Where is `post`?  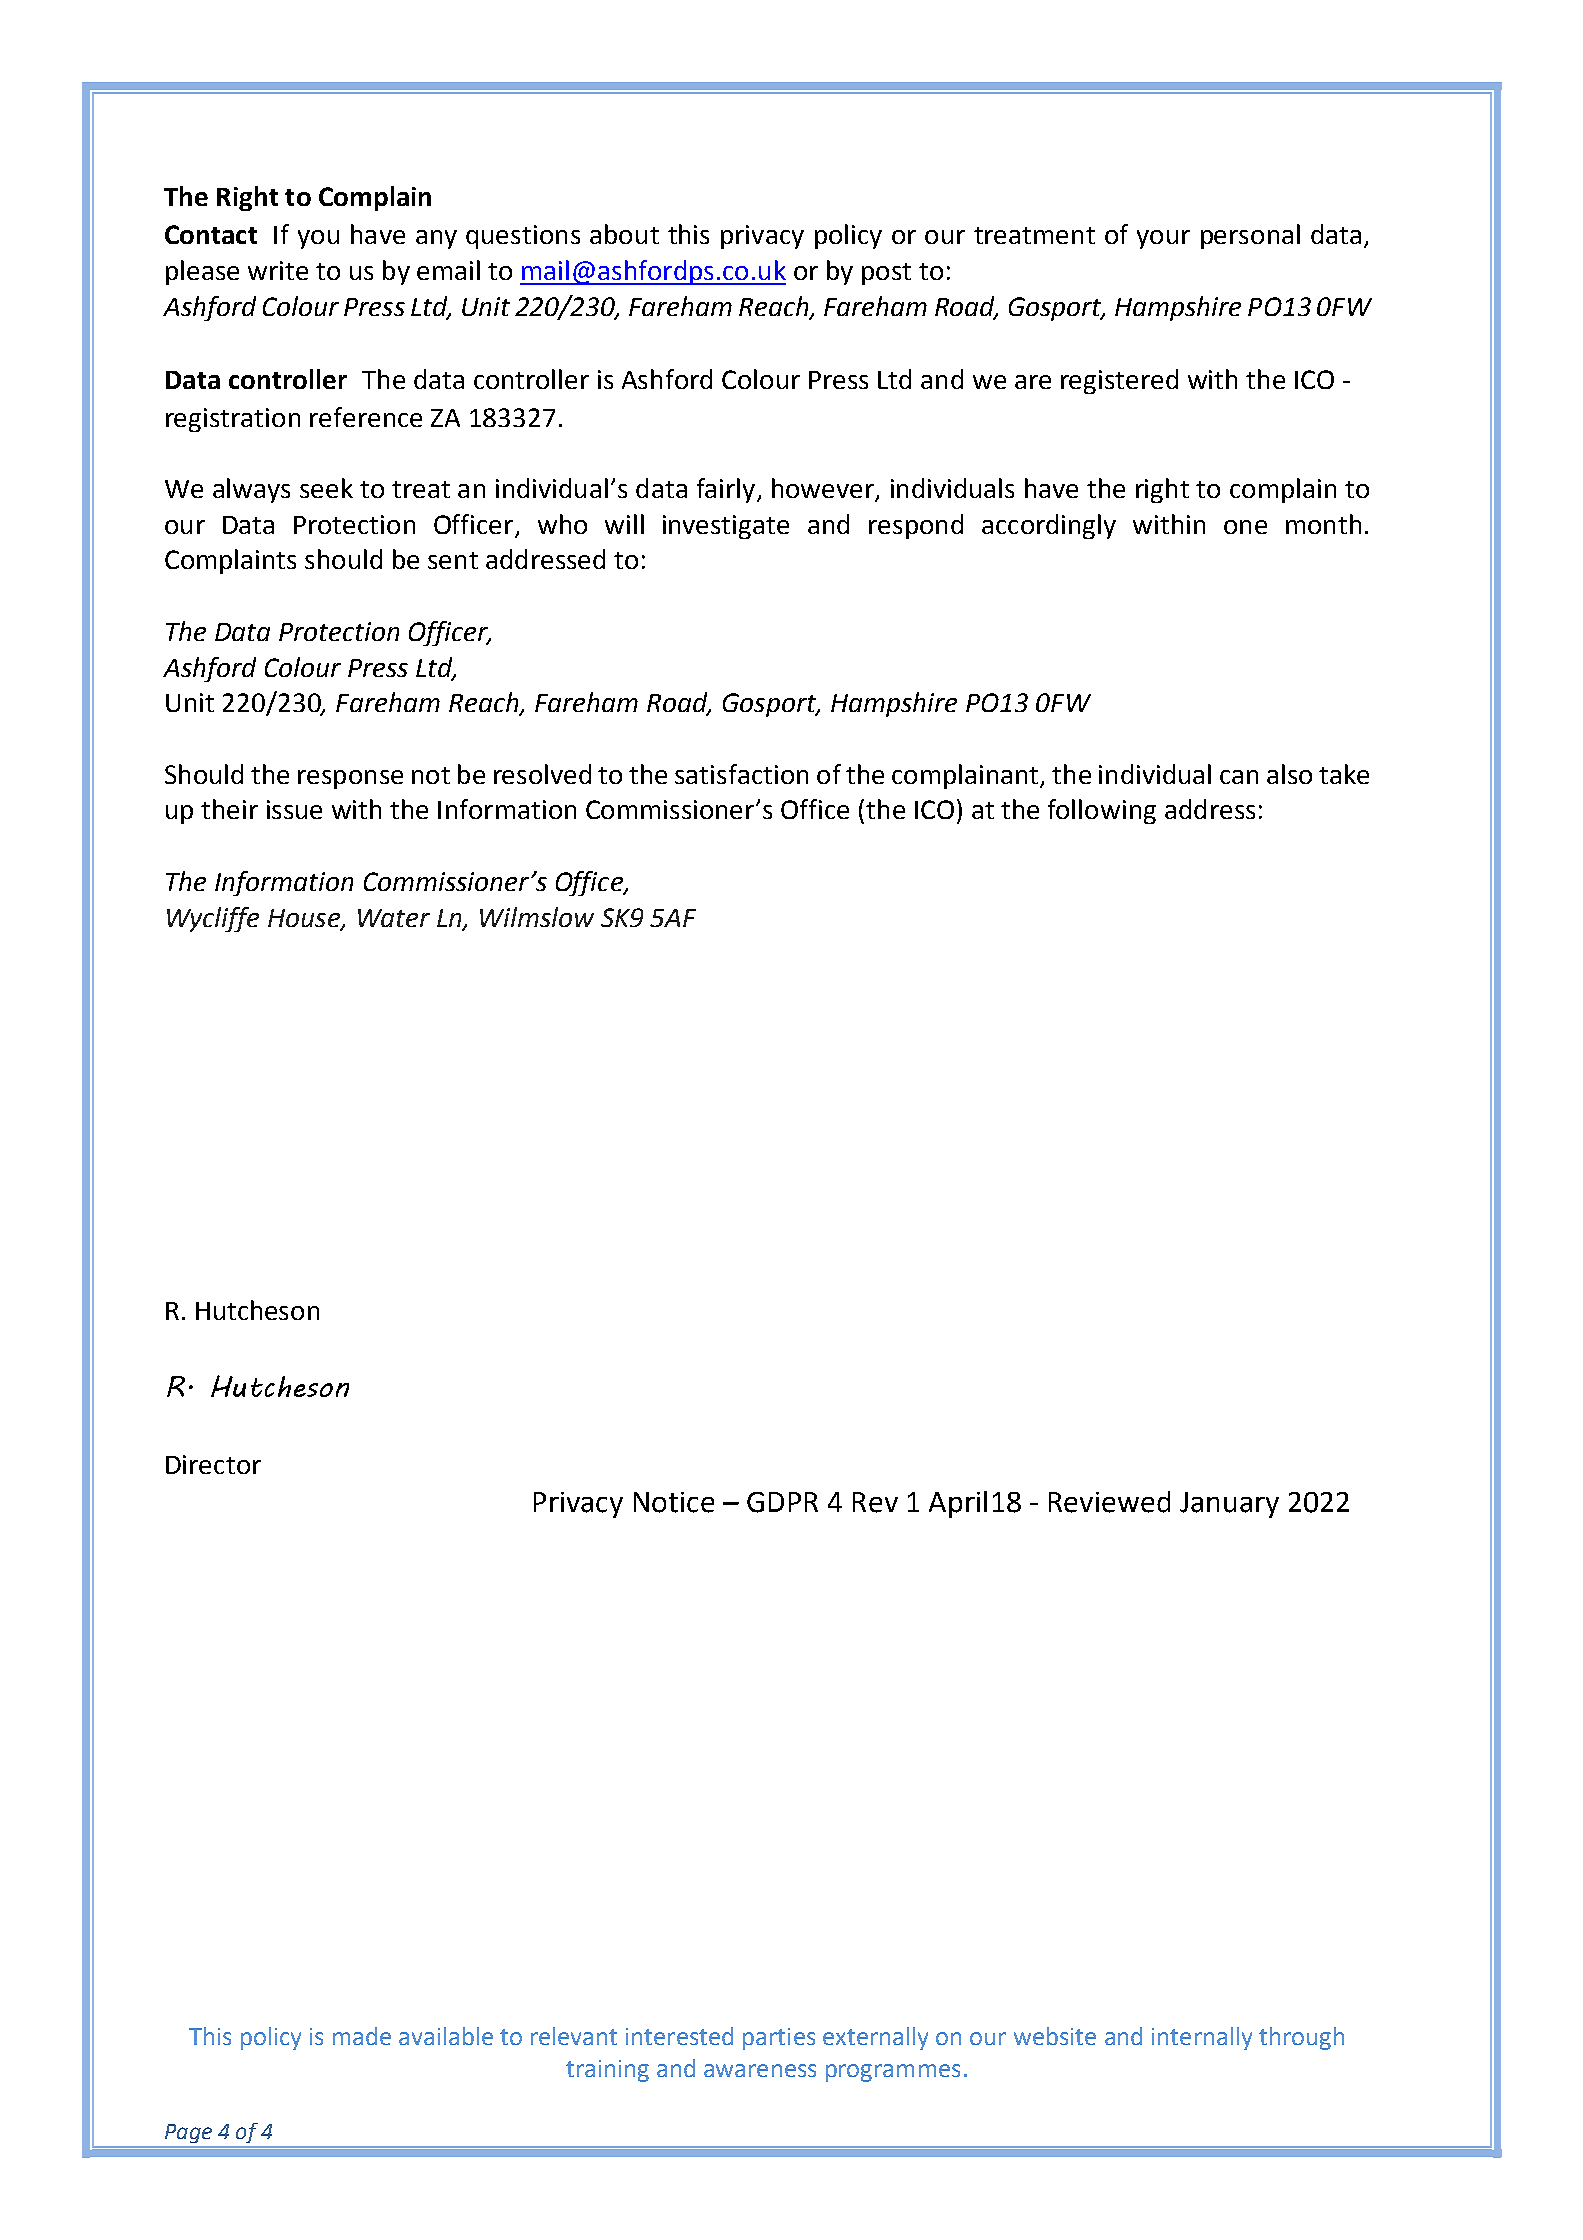
post is located at coordinates (886, 274).
